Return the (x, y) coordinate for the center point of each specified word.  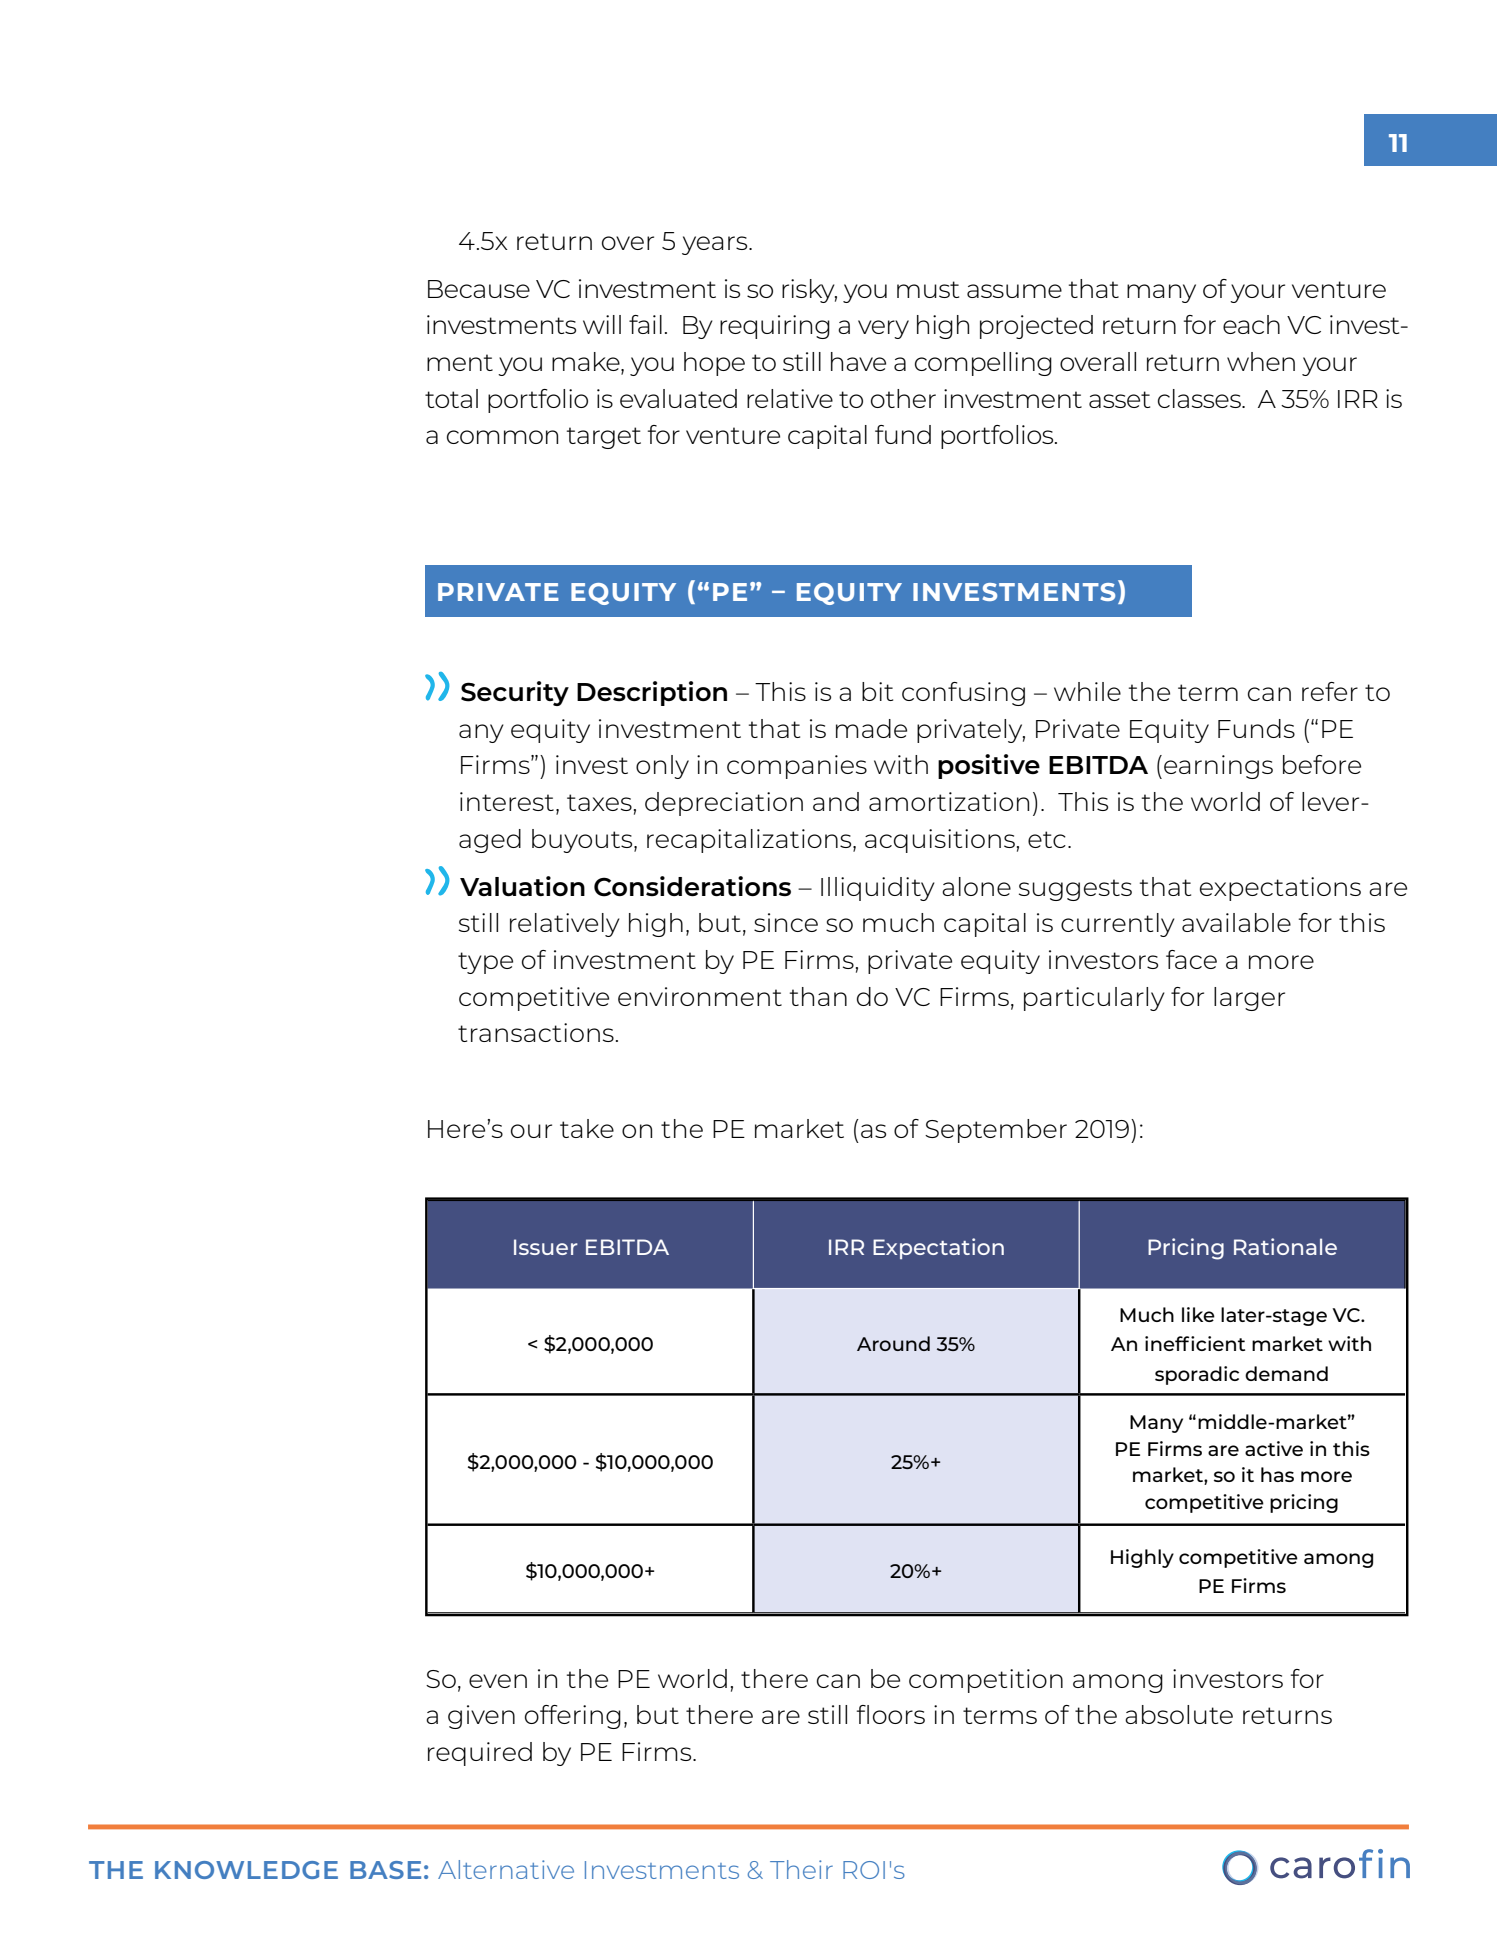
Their (801, 1869)
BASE (385, 1870)
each (1251, 324)
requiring (775, 327)
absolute (1179, 1714)
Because (479, 289)
